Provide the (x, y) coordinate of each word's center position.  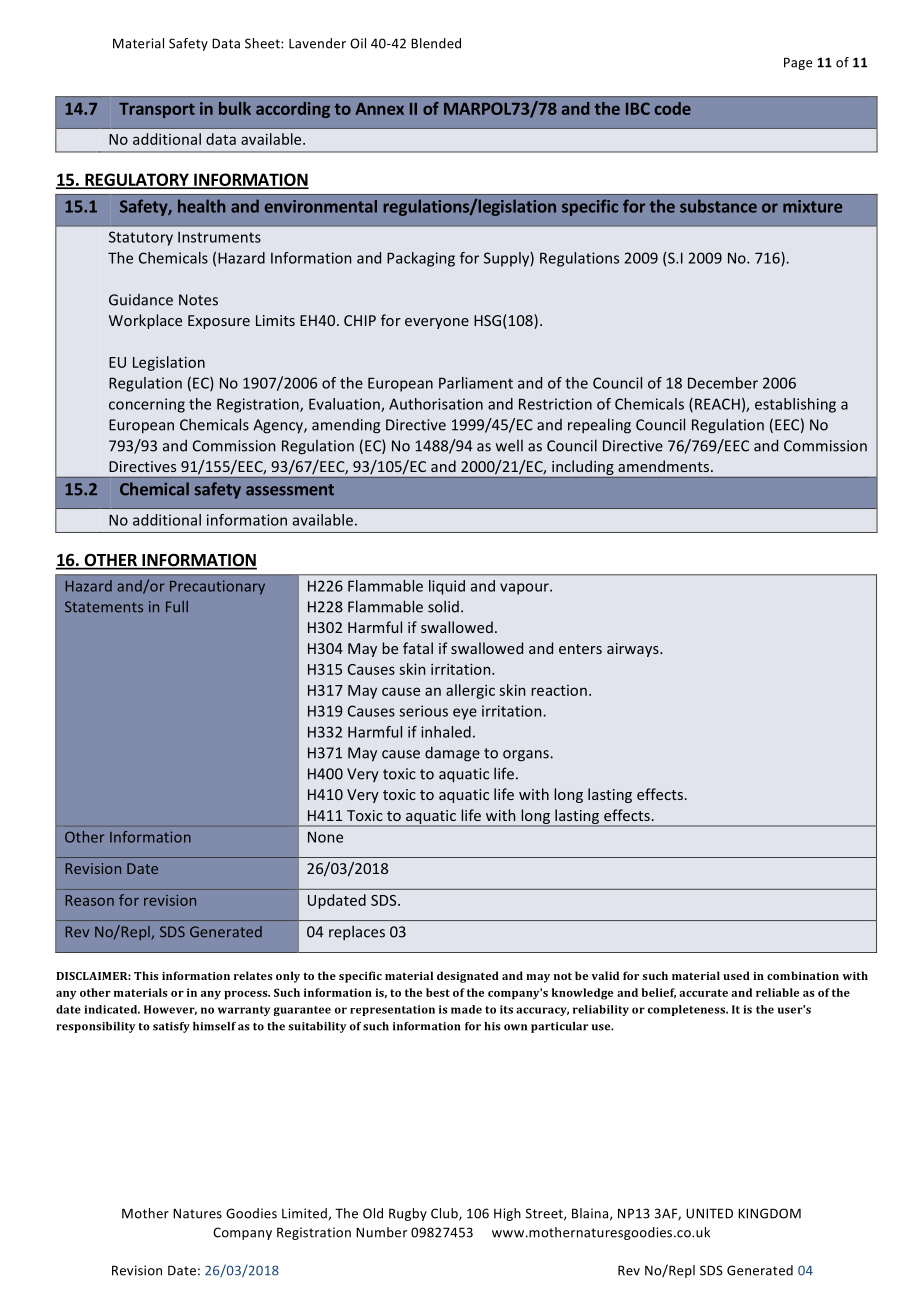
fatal (418, 648)
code (673, 108)
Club (445, 1214)
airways (634, 650)
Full (177, 607)
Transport (157, 110)
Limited (304, 1213)
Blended (436, 43)
